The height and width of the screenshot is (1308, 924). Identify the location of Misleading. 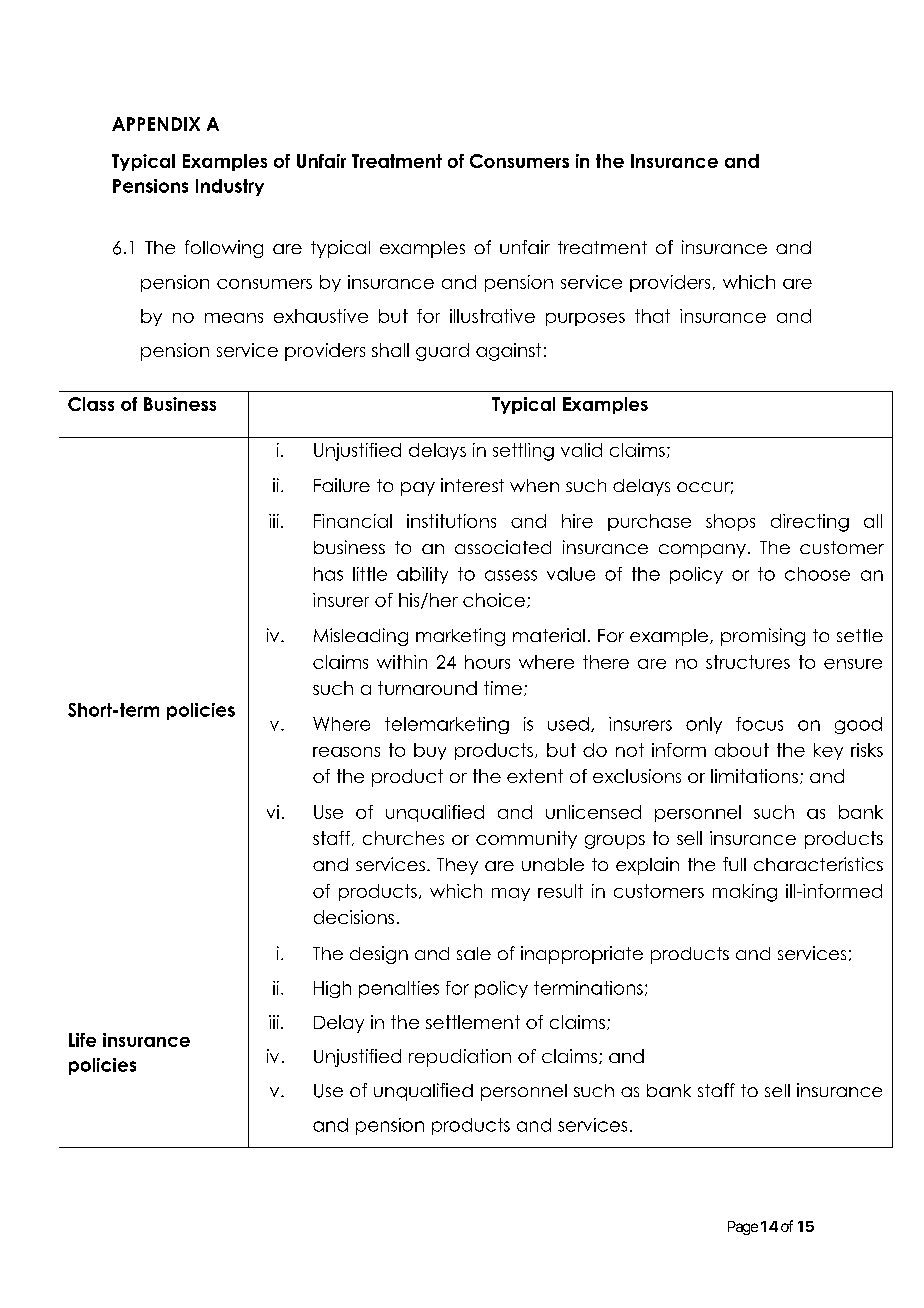
(361, 637).
